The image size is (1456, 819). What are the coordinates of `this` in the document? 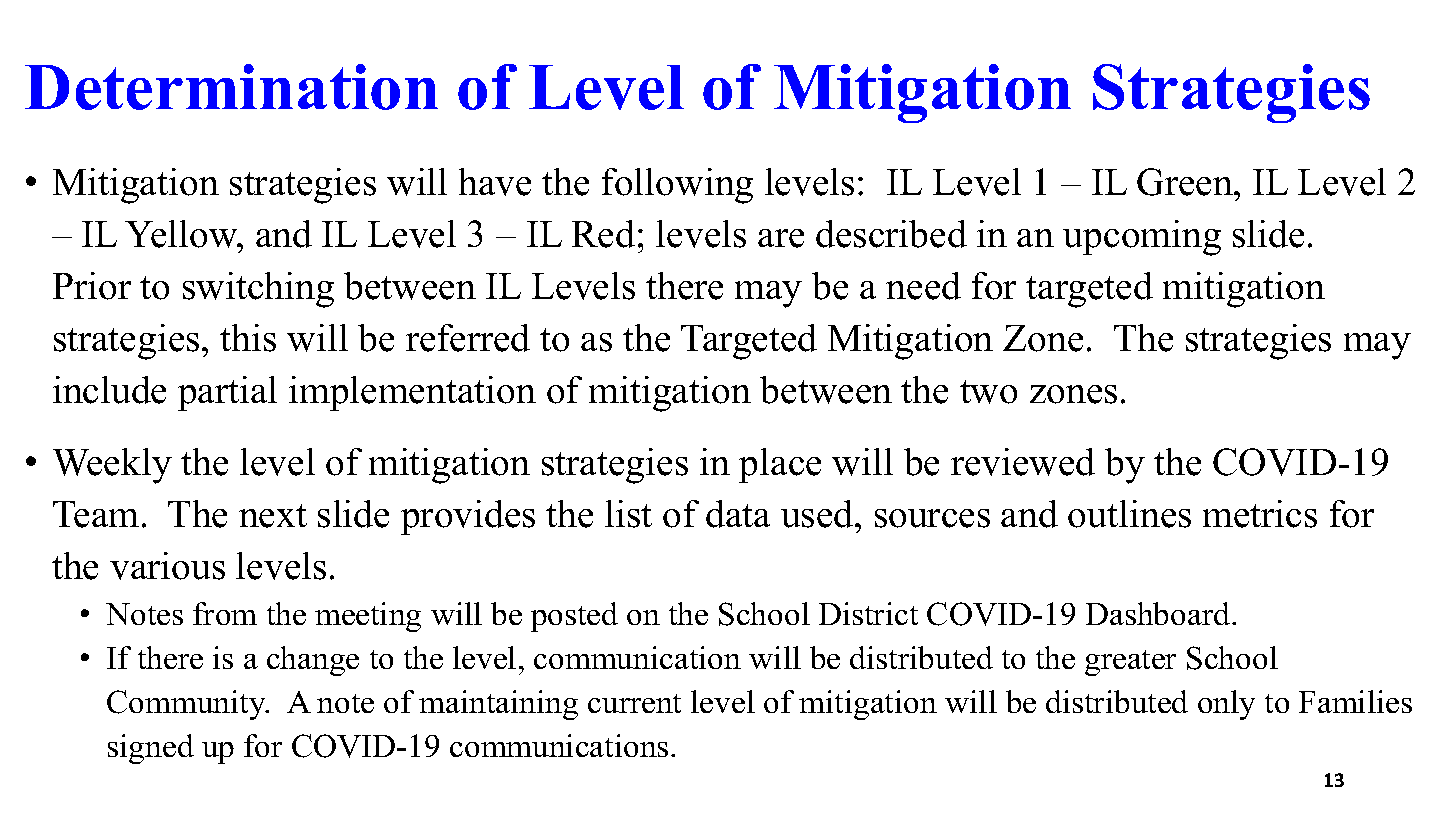 It's located at (248, 338).
